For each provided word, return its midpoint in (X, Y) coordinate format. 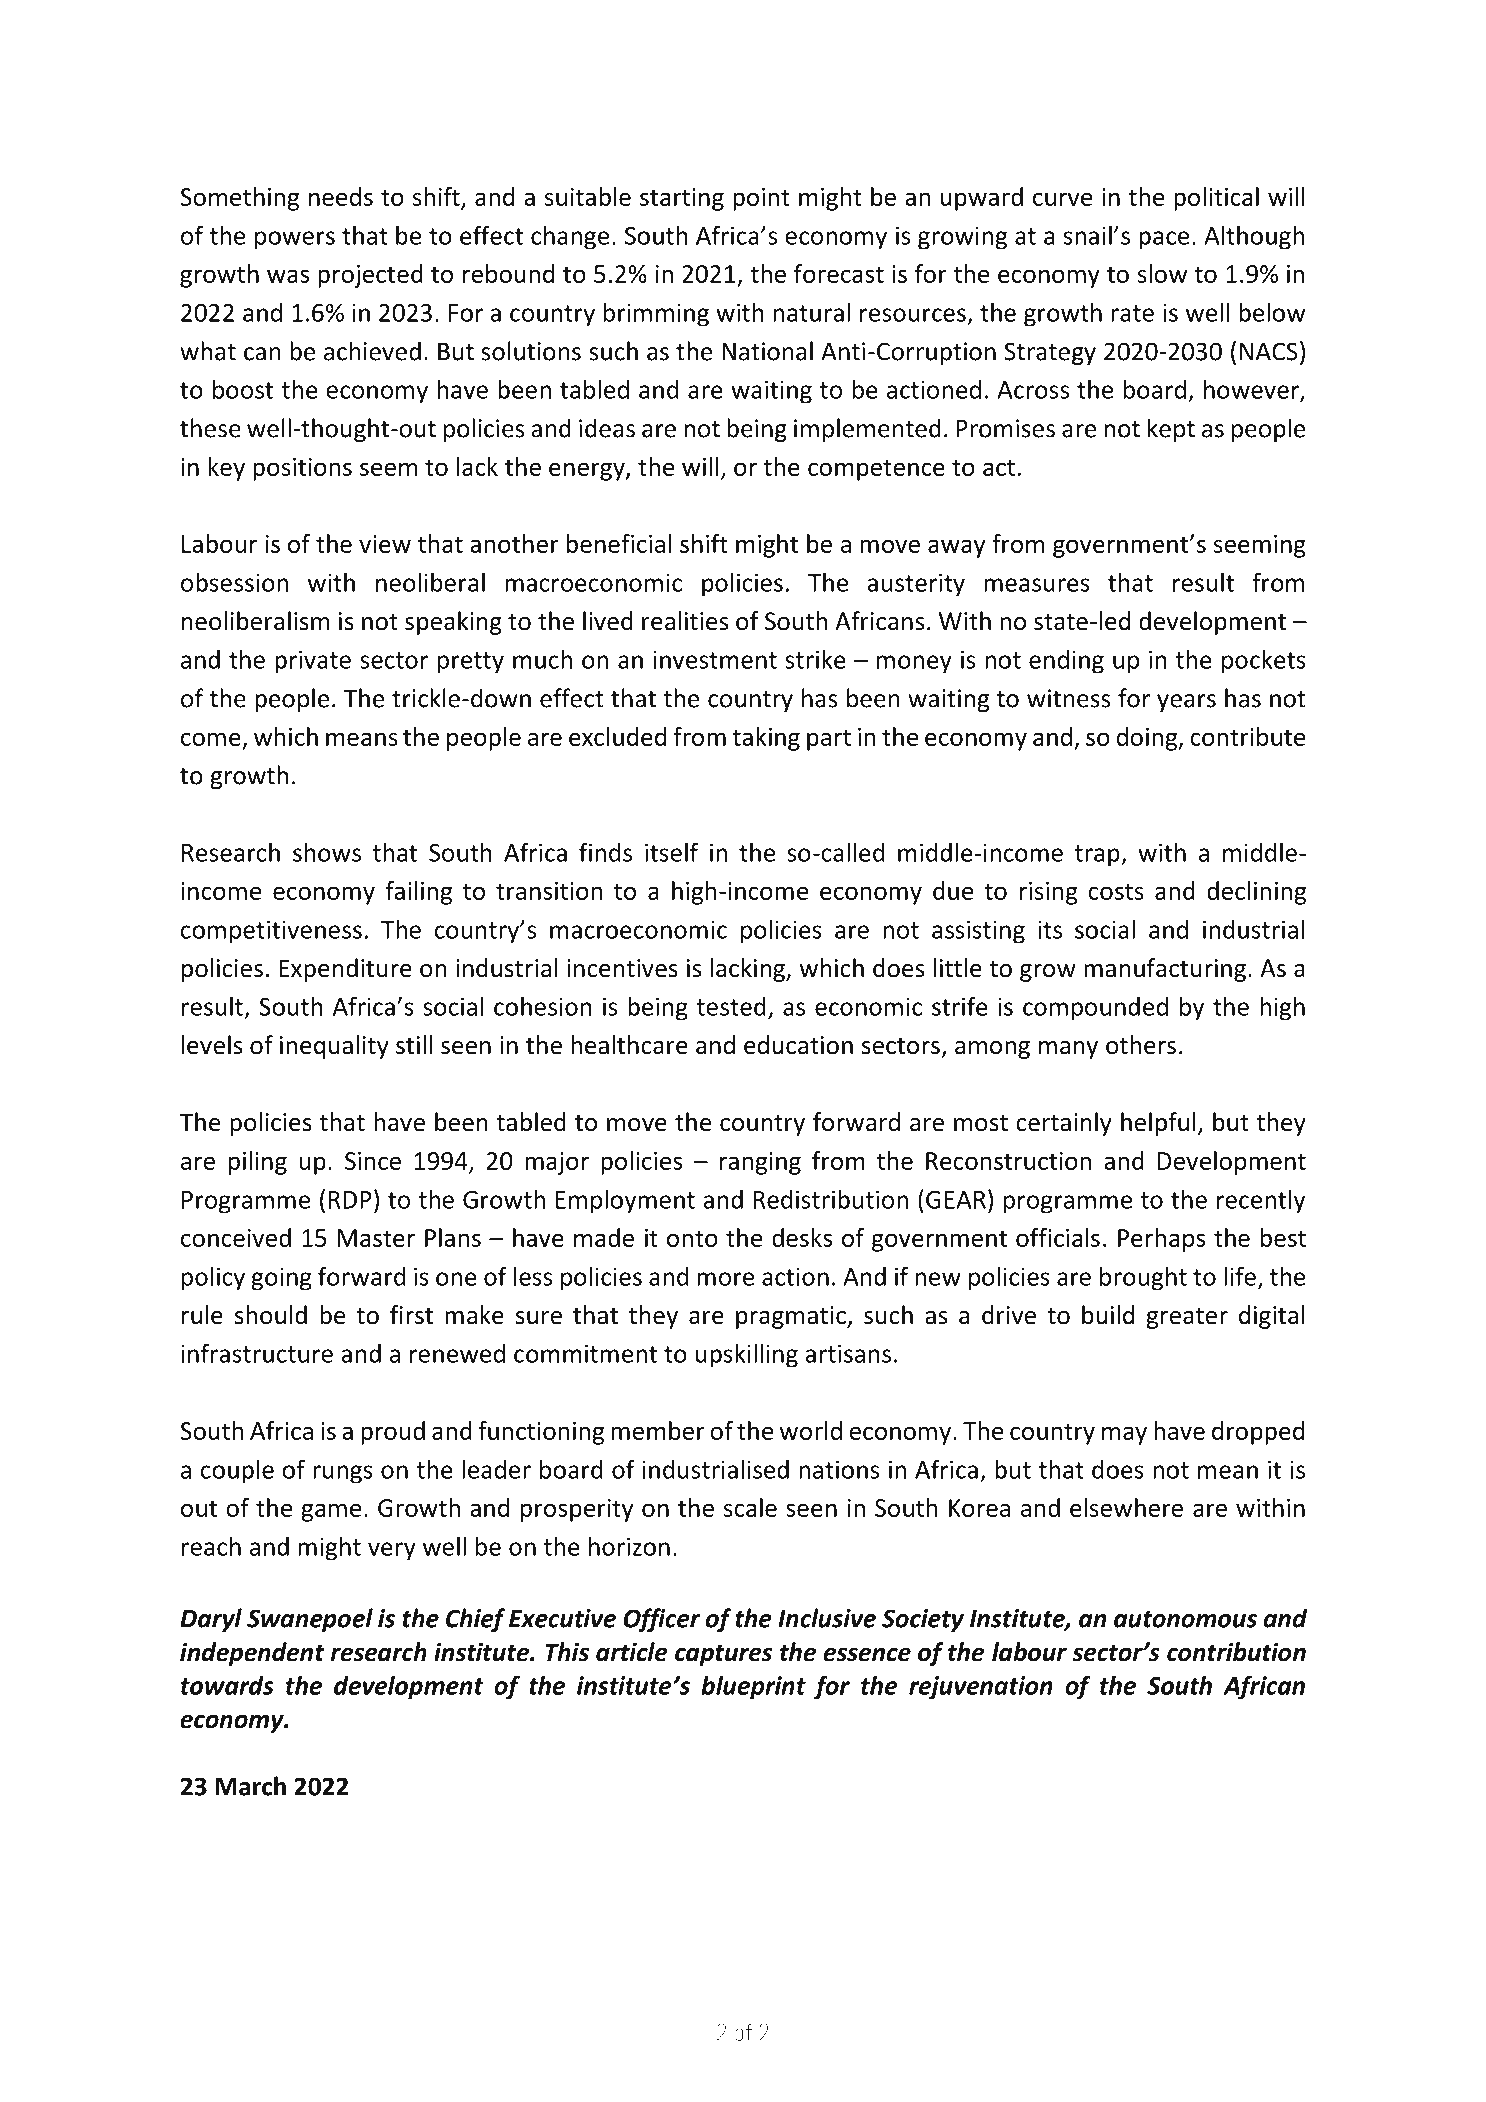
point (761, 199)
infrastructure (257, 1353)
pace (1164, 240)
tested (731, 1006)
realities (685, 621)
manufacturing (1165, 970)
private (313, 662)
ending (1066, 662)
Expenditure (346, 970)
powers (295, 240)
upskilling (747, 1355)
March (251, 1786)
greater (1187, 1318)
